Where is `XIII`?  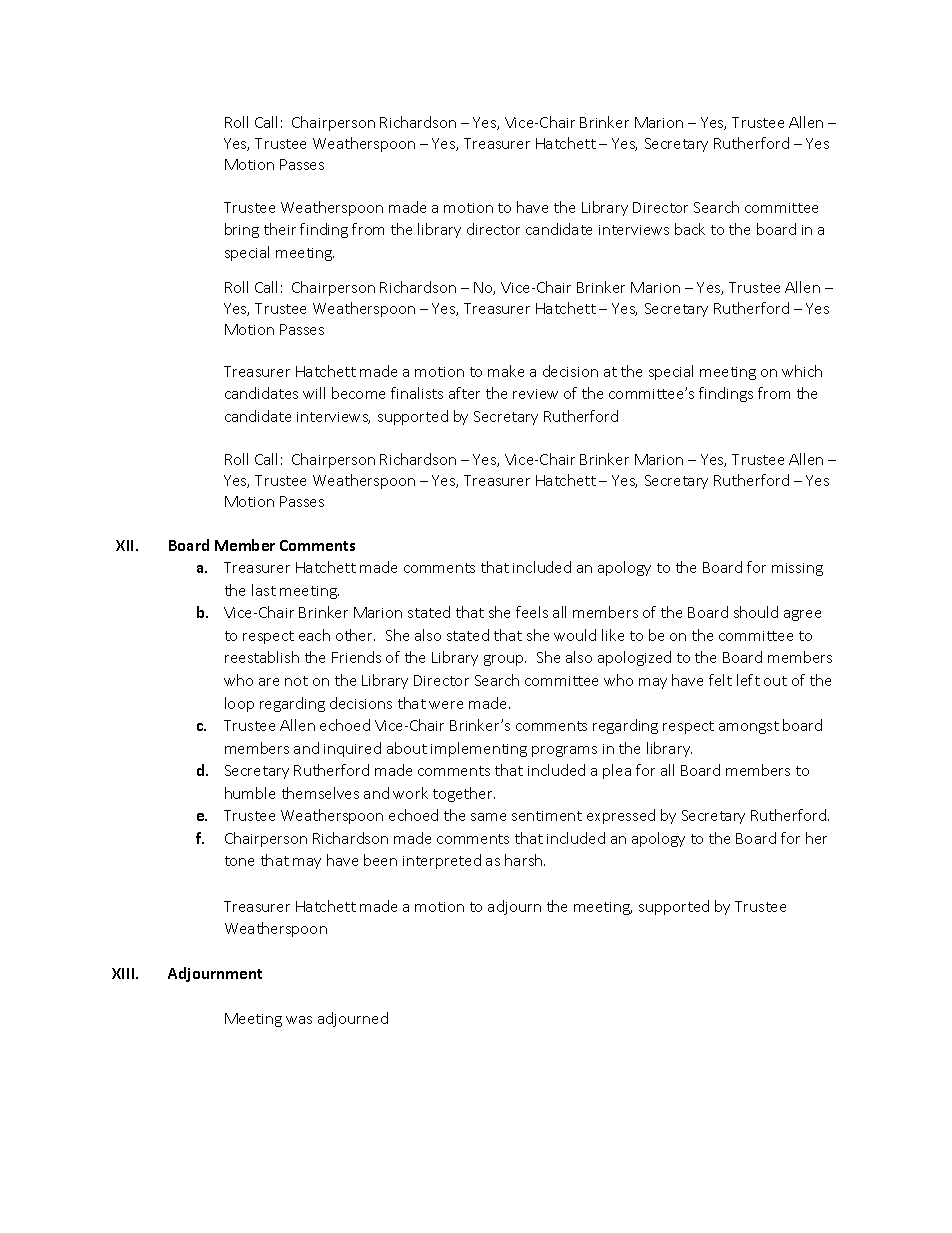
XIII is located at coordinates (124, 973).
